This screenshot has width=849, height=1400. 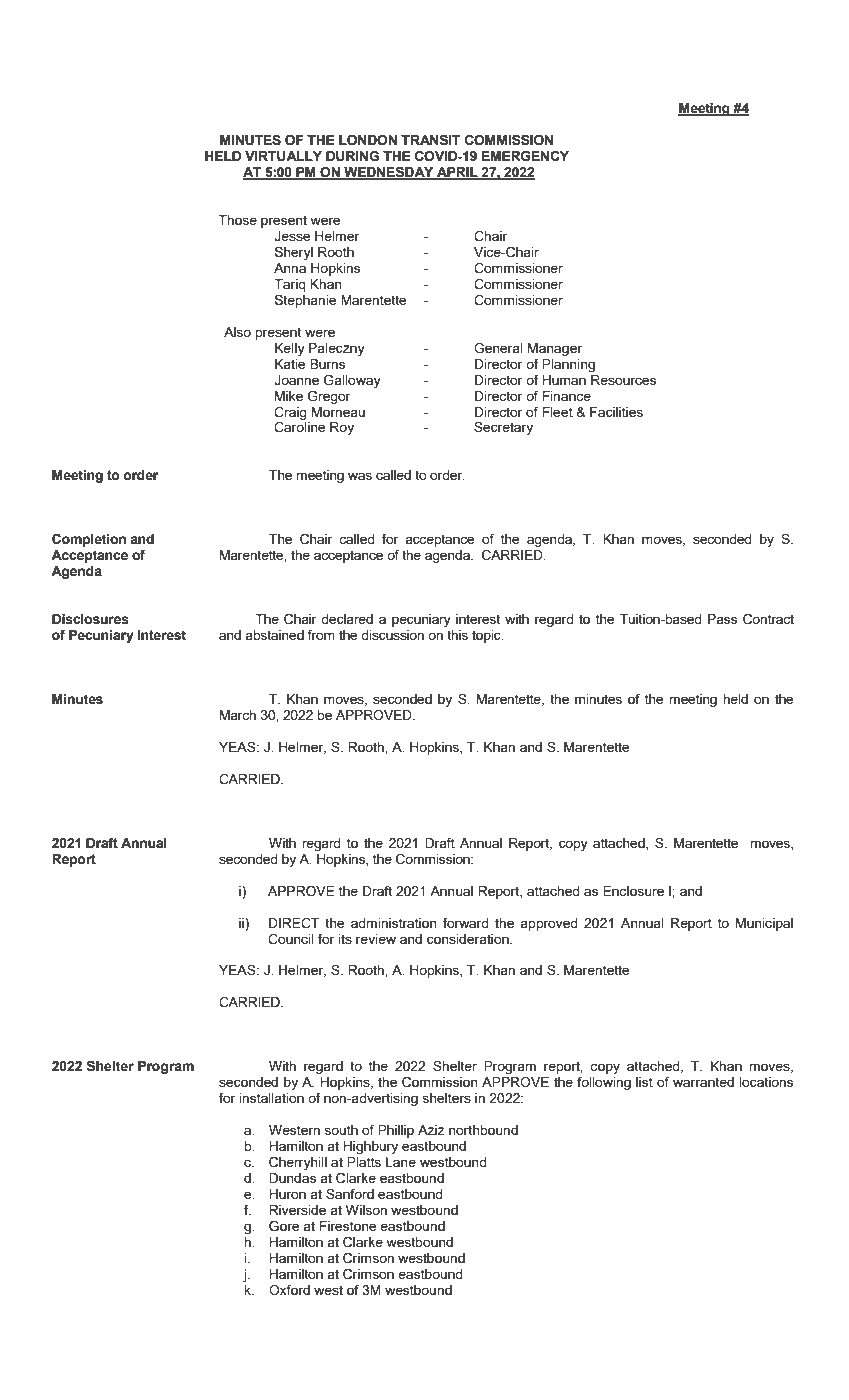 I want to click on Gore, so click(x=284, y=1226).
